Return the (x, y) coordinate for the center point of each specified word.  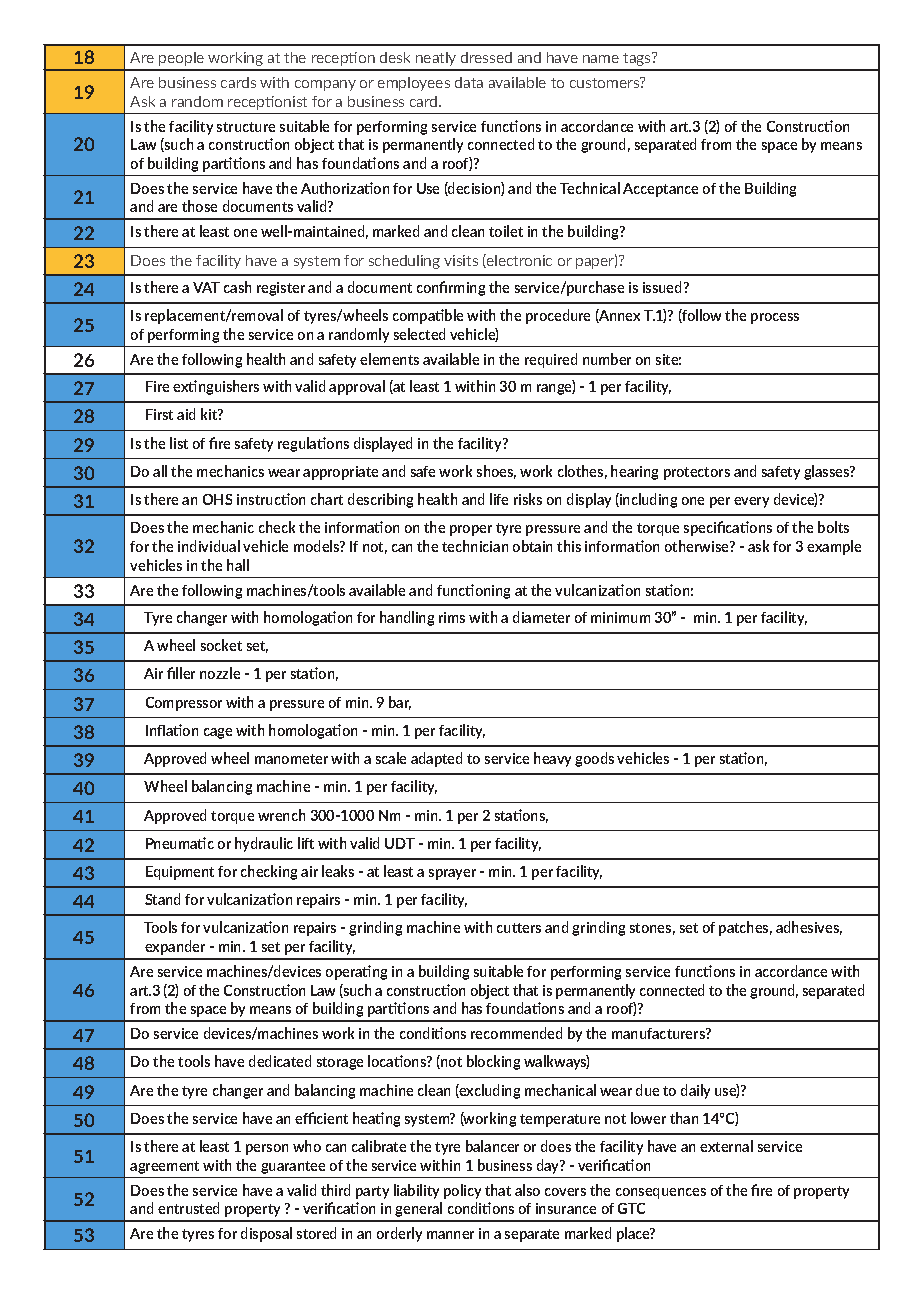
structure (246, 127)
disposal (266, 1234)
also (527, 1190)
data (469, 82)
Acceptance (660, 190)
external (726, 1146)
